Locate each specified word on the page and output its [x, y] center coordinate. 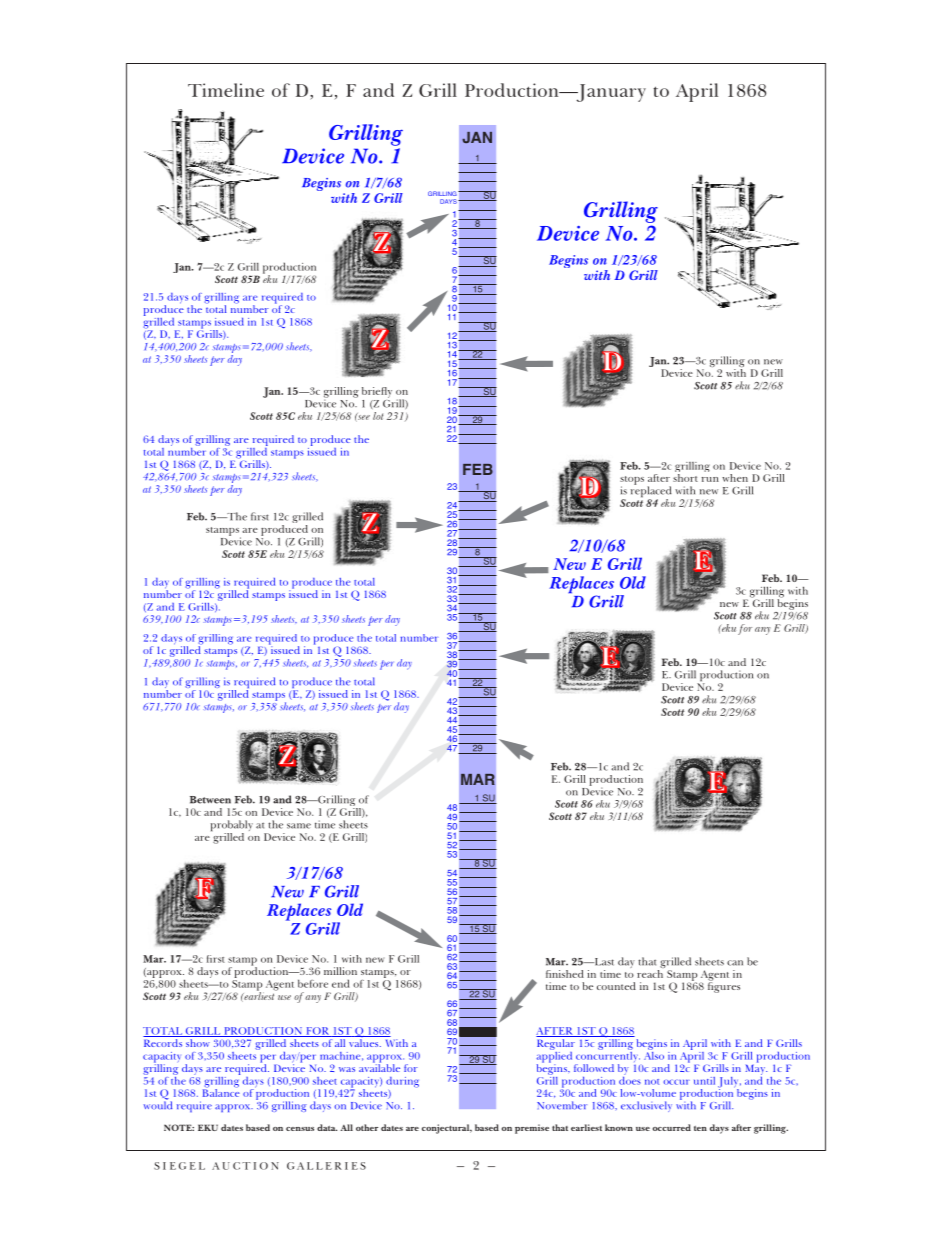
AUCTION [245, 1166]
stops [632, 481]
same [299, 826]
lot [378, 416]
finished [565, 974]
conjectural [447, 1129]
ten [700, 1128]
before [313, 983]
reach [651, 972]
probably [232, 827]
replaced [651, 492]
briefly [377, 392]
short [685, 478]
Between [210, 800]
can [735, 963]
